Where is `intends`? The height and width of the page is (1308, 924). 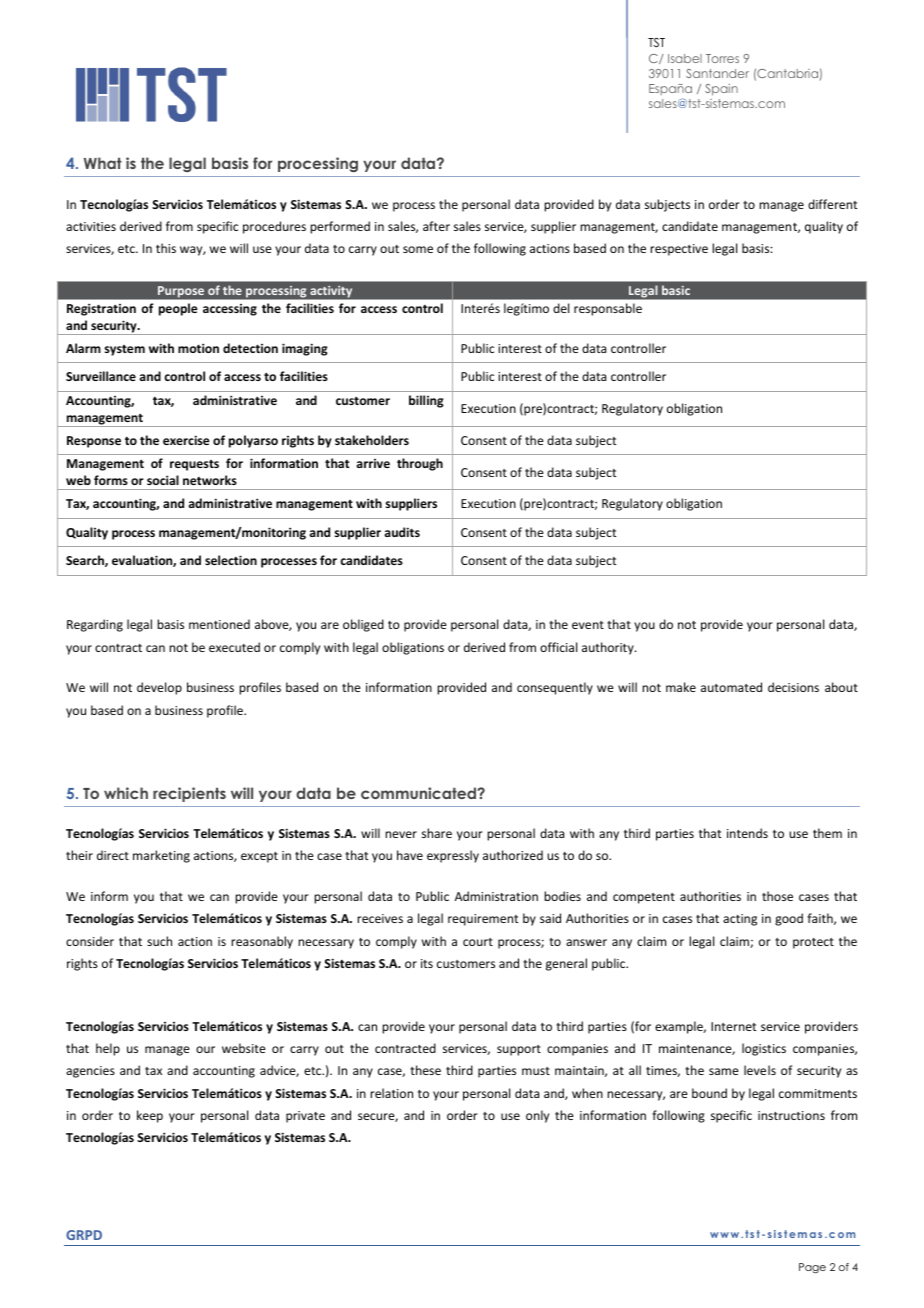
intends is located at coordinates (747, 833).
